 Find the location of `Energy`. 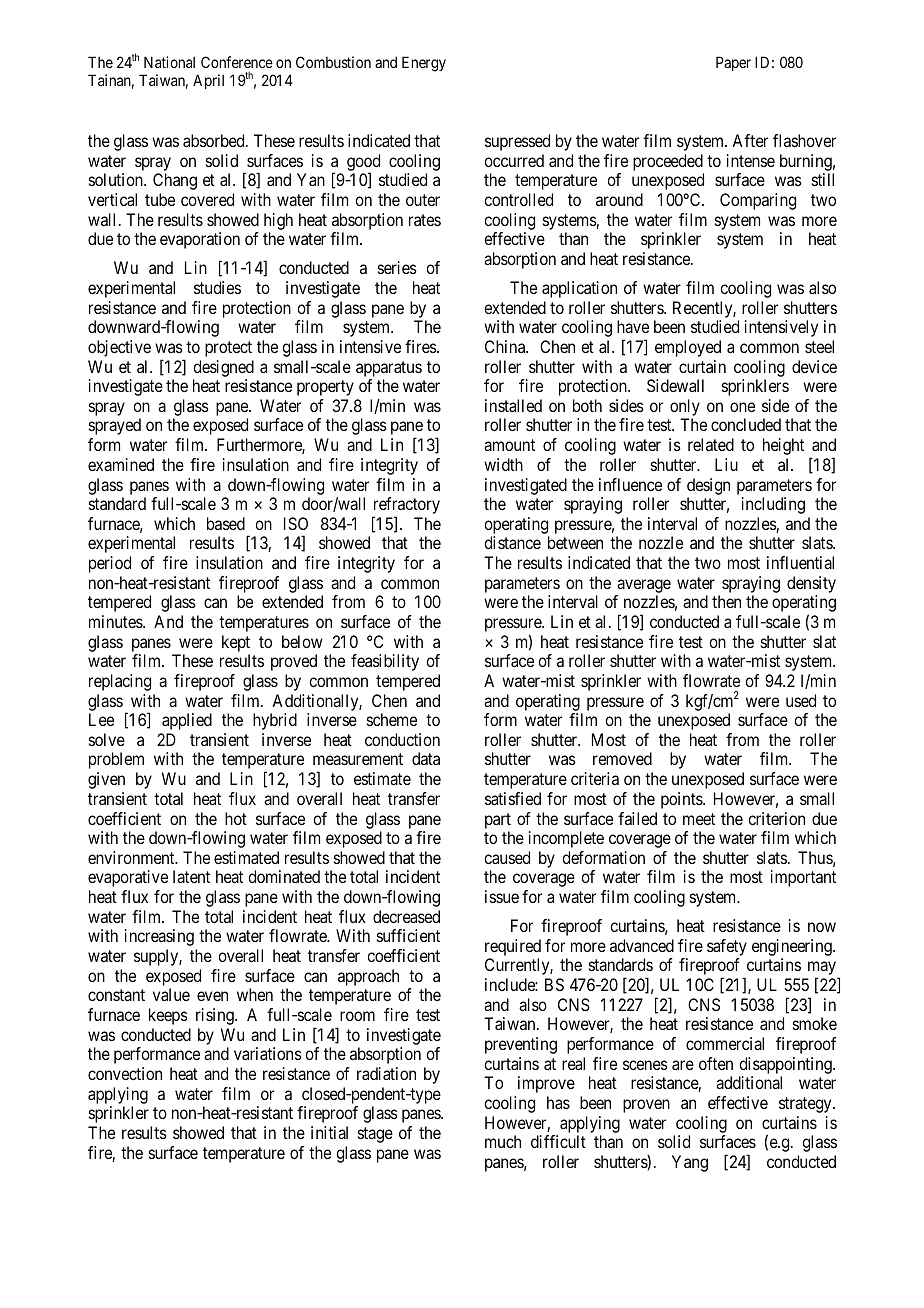

Energy is located at coordinates (424, 64).
